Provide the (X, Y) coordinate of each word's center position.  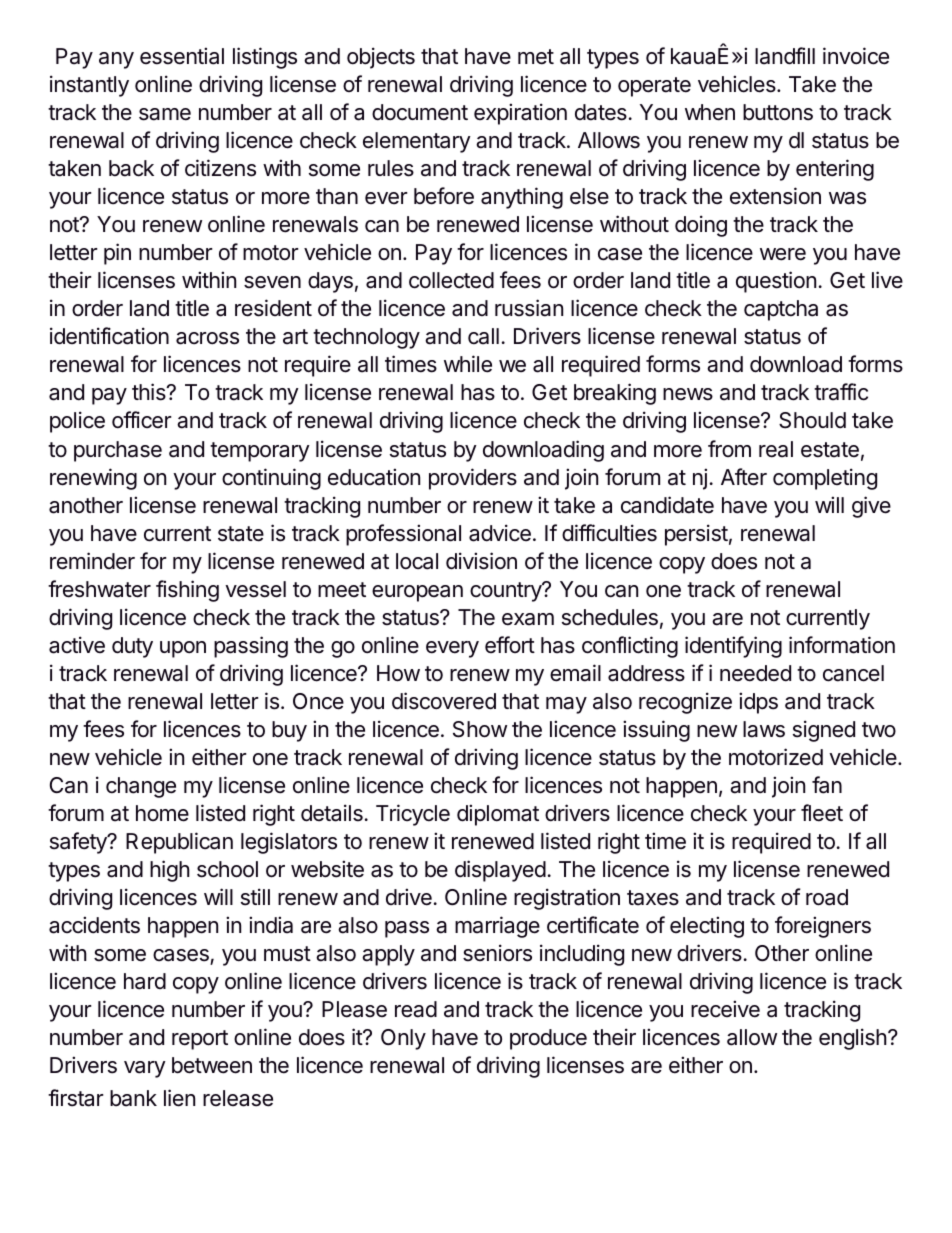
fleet (822, 813)
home (162, 813)
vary (145, 1069)
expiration (520, 114)
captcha (781, 310)
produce (548, 1039)
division (481, 561)
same (165, 114)
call (483, 336)
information (842, 645)
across (207, 338)
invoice (856, 56)
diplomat (498, 815)
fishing (187, 591)
